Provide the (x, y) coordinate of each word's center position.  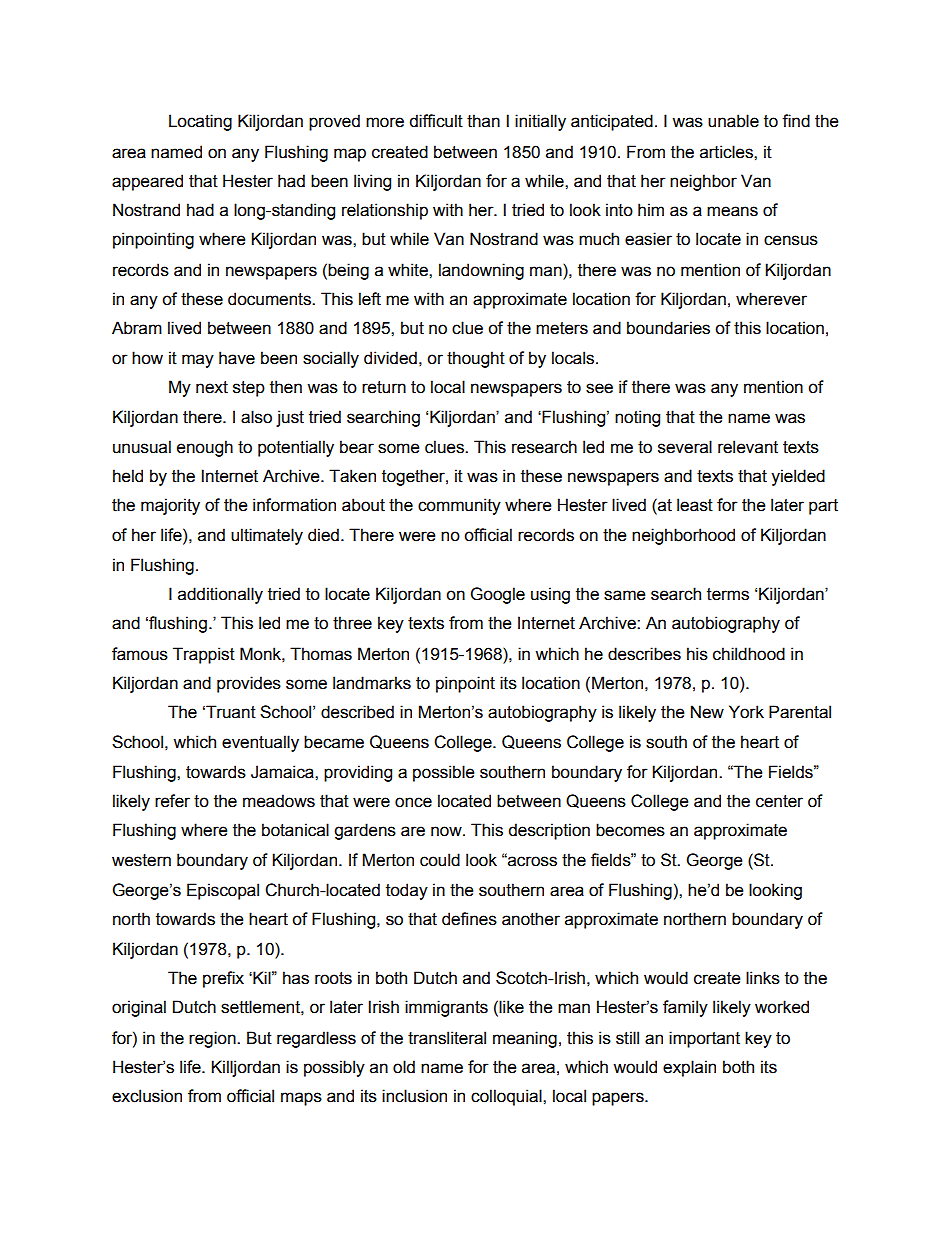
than (483, 121)
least (695, 505)
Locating (200, 122)
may (198, 361)
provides (249, 684)
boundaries (668, 328)
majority (170, 506)
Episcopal (223, 891)
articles (727, 152)
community (459, 506)
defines (469, 919)
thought (476, 359)
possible (443, 773)
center (779, 801)
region (213, 1039)
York (746, 712)
